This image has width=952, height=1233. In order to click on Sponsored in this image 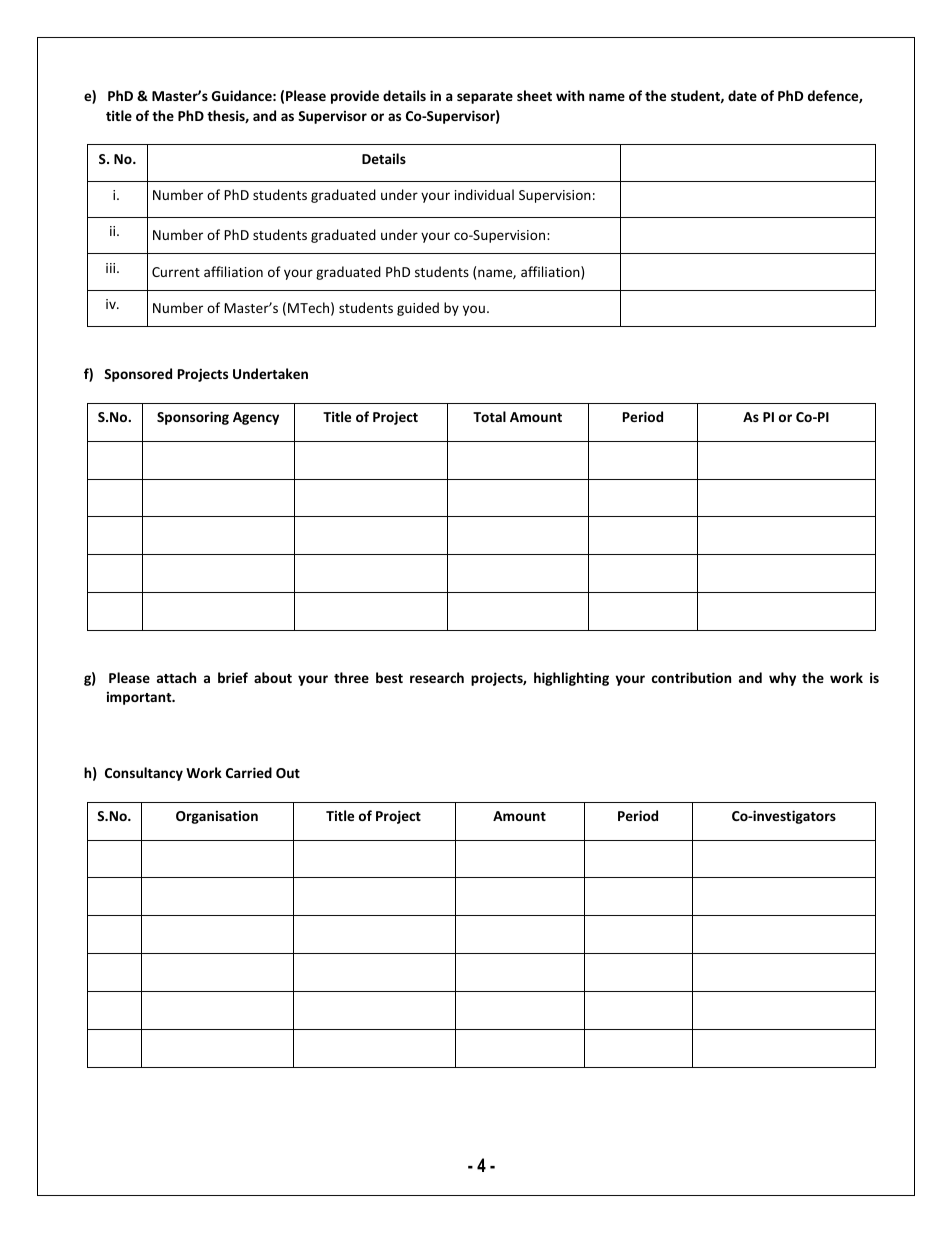, I will do `click(138, 375)`.
